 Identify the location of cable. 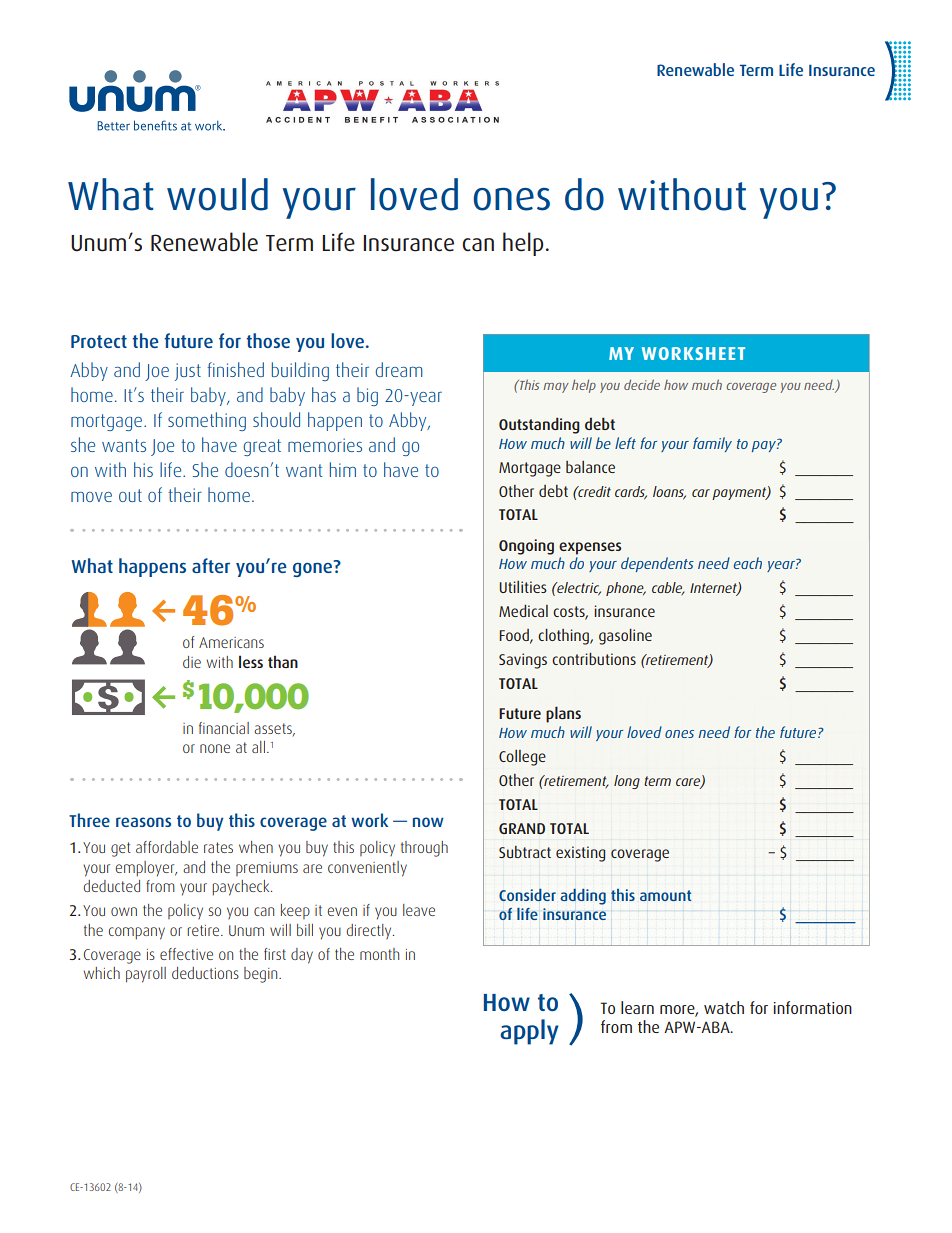
(668, 588).
